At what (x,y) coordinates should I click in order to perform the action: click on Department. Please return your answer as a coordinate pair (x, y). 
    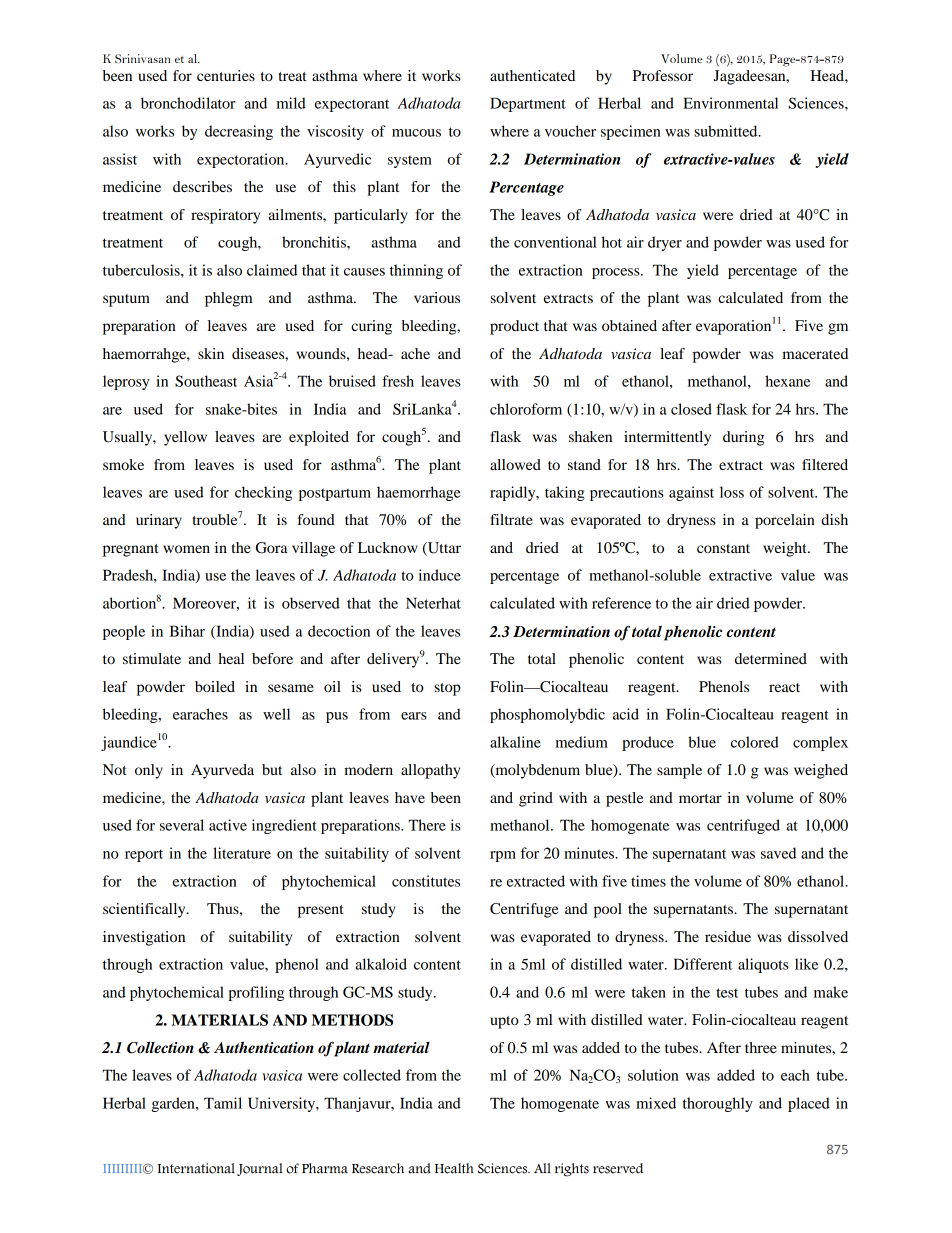
    Looking at the image, I should click on (528, 104).
